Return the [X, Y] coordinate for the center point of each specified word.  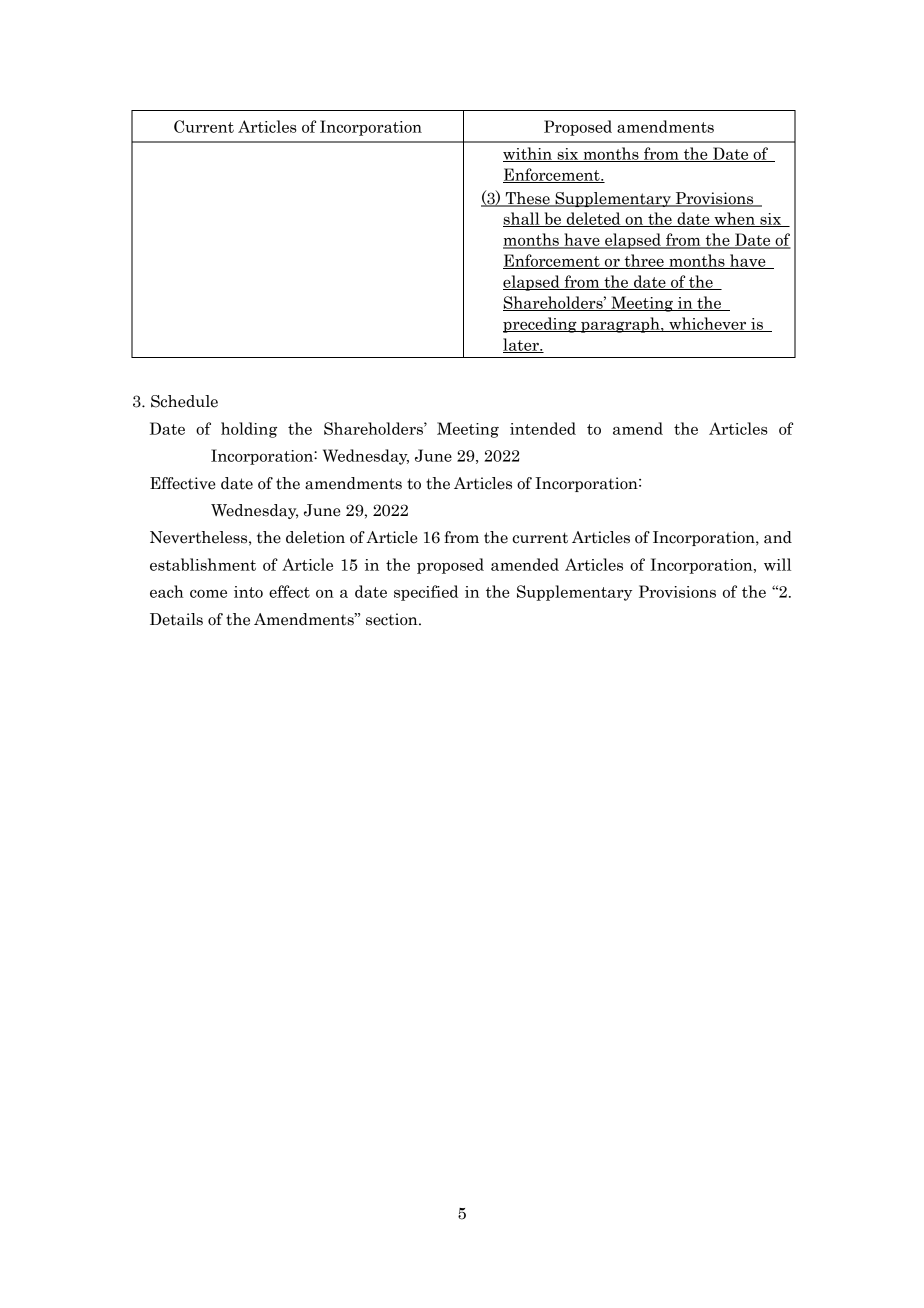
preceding [541, 325]
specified [426, 593]
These [527, 199]
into [248, 592]
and [778, 537]
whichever [708, 324]
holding [249, 430]
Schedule [184, 401]
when [734, 219]
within [528, 154]
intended [543, 428]
